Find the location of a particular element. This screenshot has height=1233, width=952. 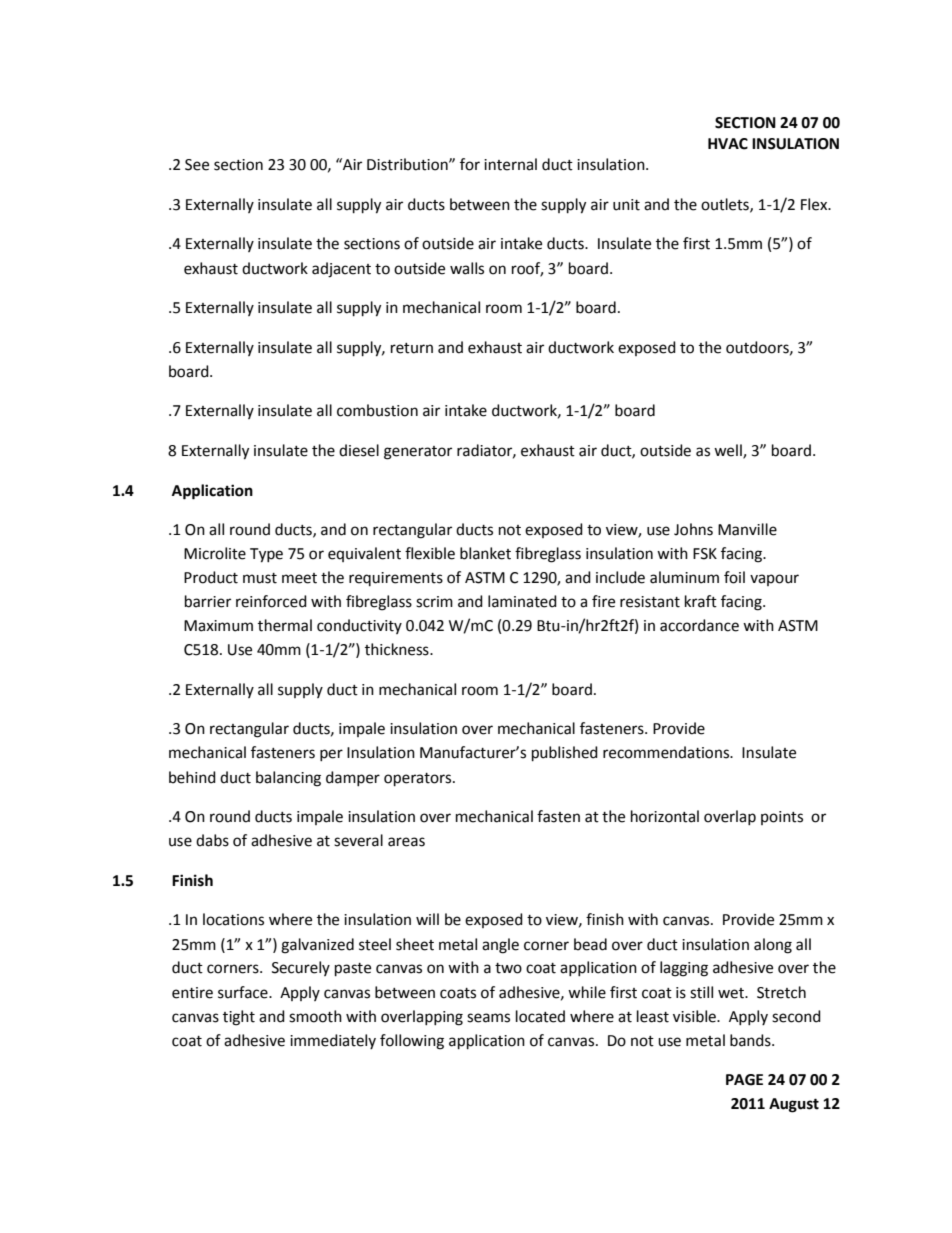

published is located at coordinates (565, 754).
